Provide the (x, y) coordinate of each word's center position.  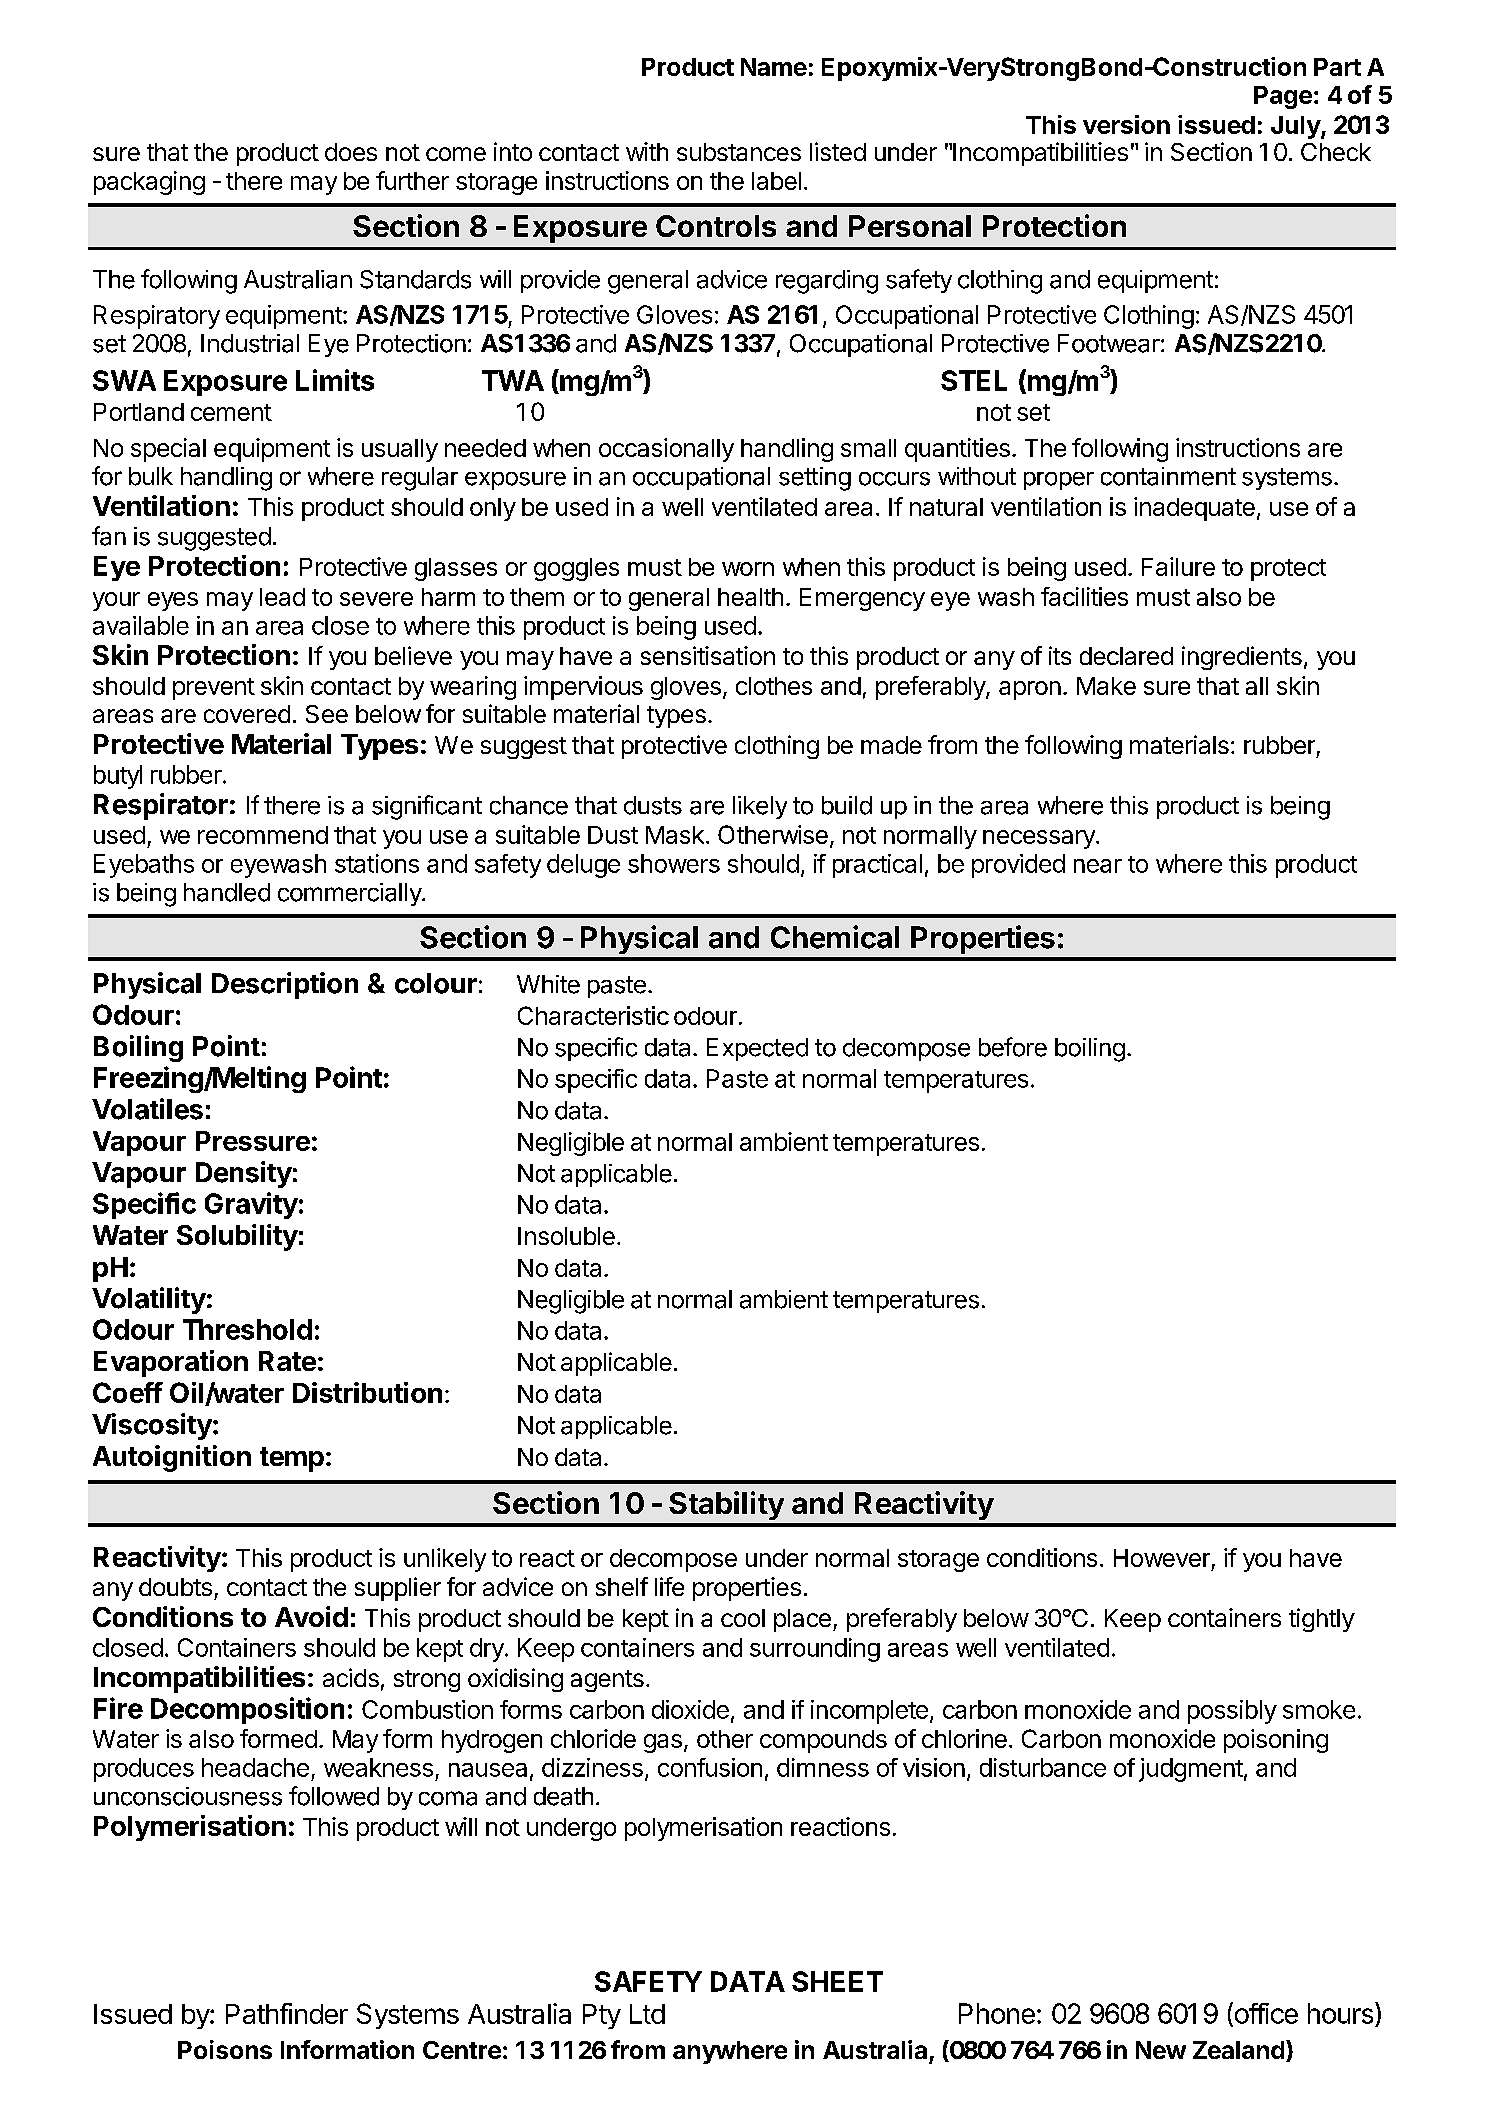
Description (285, 985)
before (1013, 1047)
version (1126, 124)
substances (739, 152)
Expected (757, 1049)
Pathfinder (287, 2013)
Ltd (647, 2014)
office (1265, 2014)
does (351, 152)
